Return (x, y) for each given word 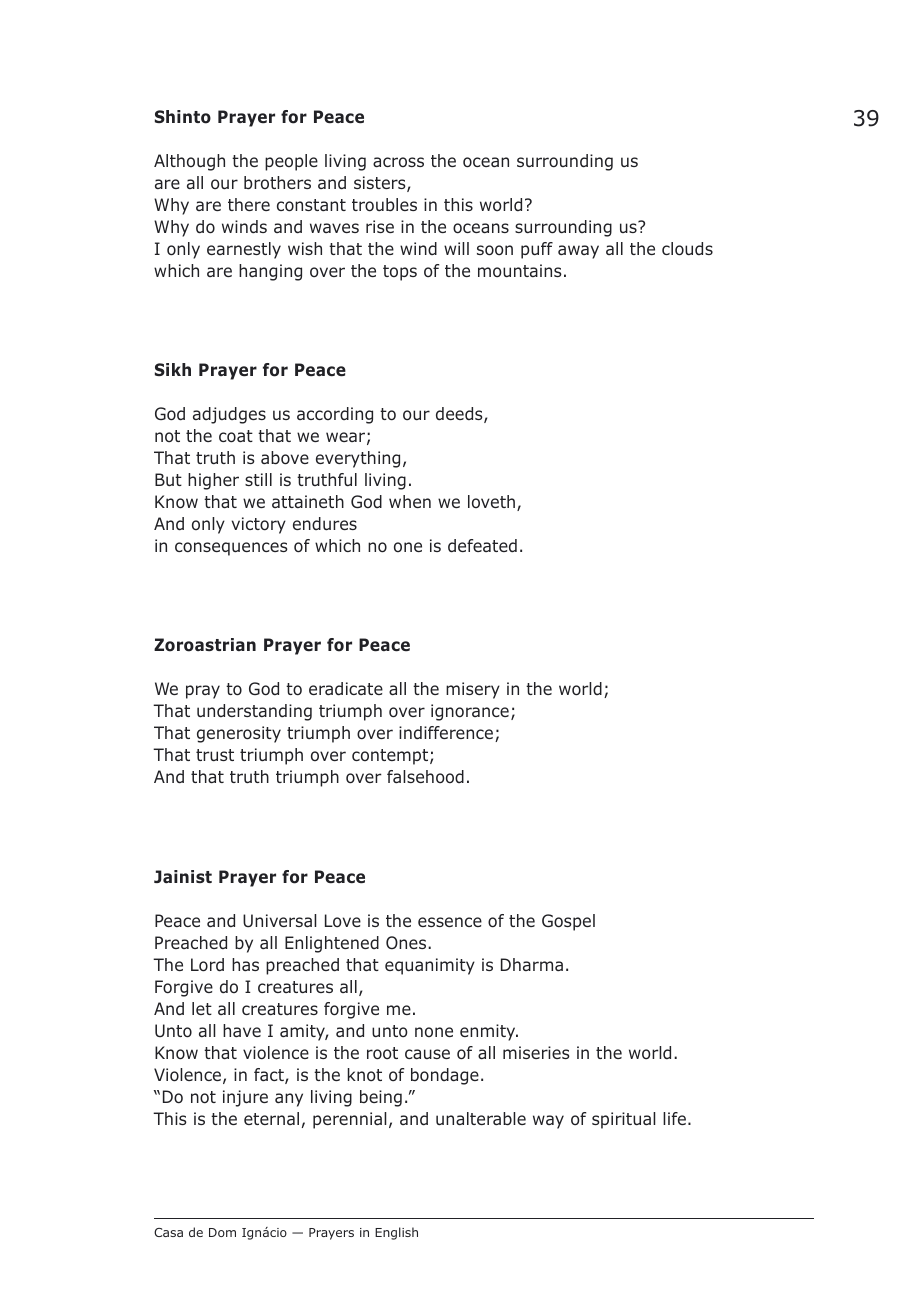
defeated (482, 546)
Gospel (568, 922)
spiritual (624, 1120)
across (398, 162)
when (410, 501)
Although (189, 162)
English (396, 1233)
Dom (222, 1232)
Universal (280, 921)
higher (213, 481)
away (578, 252)
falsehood (425, 776)
